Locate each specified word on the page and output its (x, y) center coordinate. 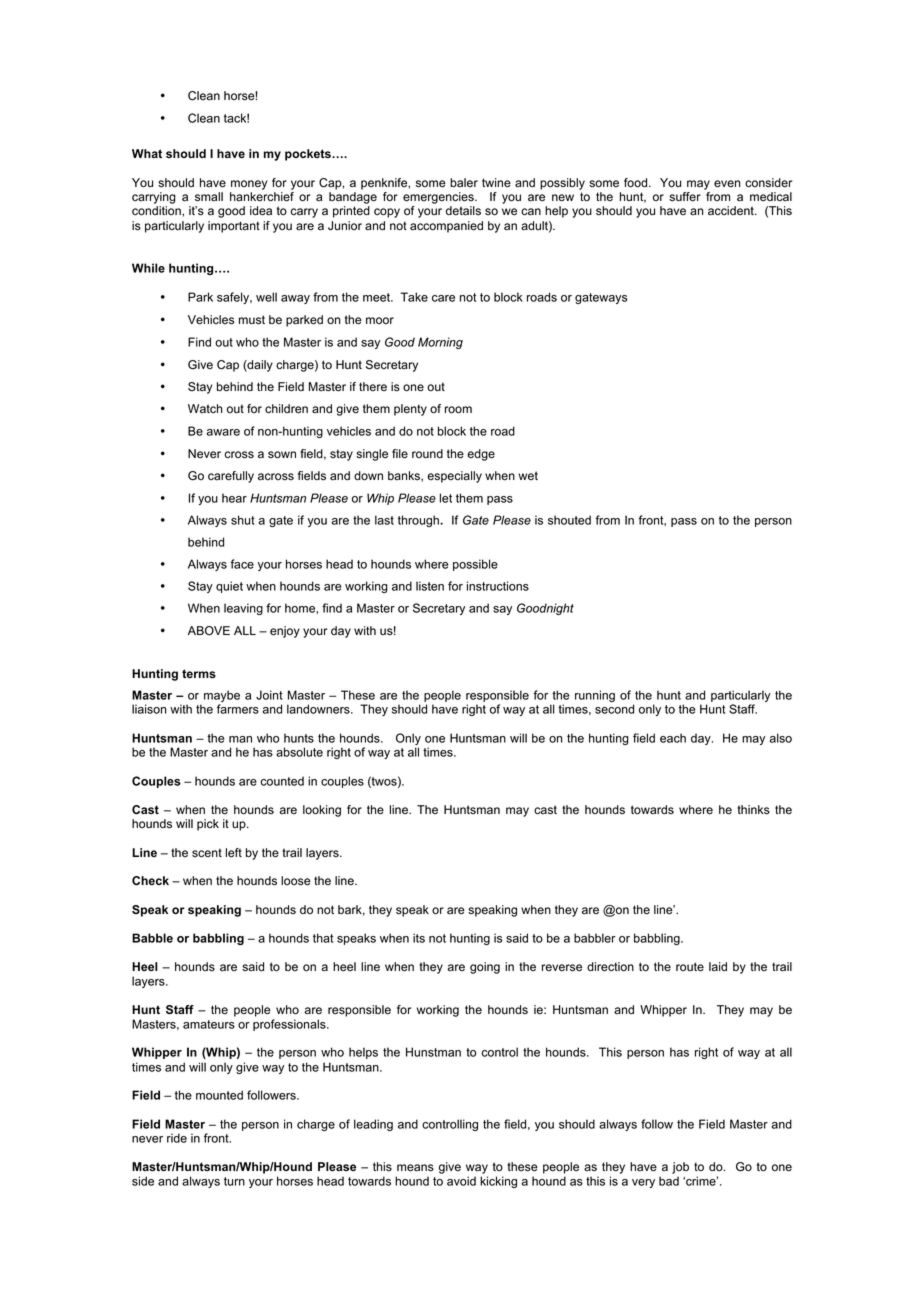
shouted (569, 520)
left (234, 853)
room (458, 410)
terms (199, 674)
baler (464, 183)
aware (223, 432)
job (680, 1168)
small (209, 197)
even (727, 184)
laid (718, 966)
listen (430, 586)
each (673, 738)
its (419, 938)
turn (234, 1181)
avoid (461, 1181)
